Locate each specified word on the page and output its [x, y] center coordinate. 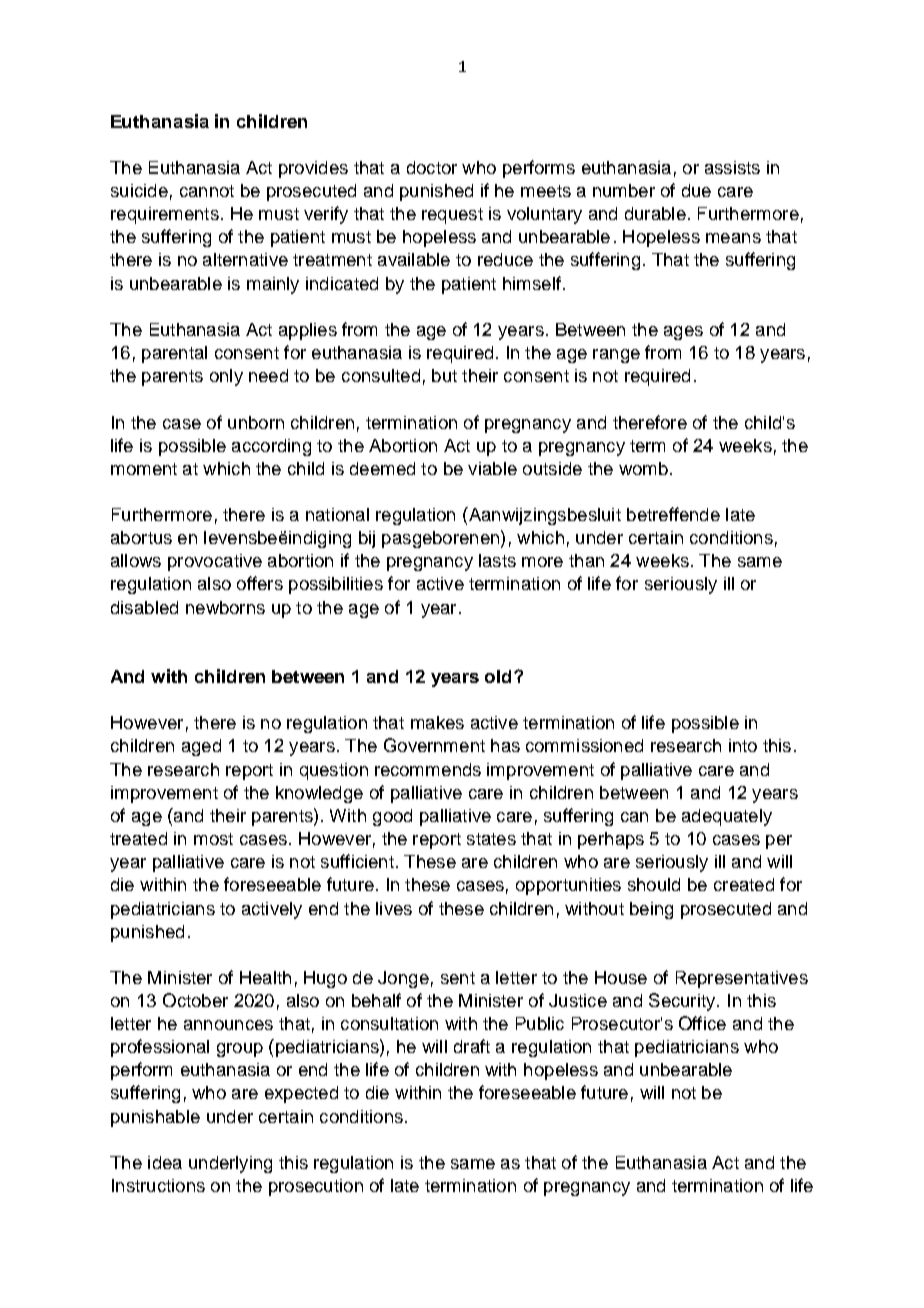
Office [702, 1023]
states [491, 839]
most [213, 839]
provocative [215, 562]
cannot [207, 191]
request [452, 216]
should [654, 884]
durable [655, 213]
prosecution [316, 1187]
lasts [497, 560]
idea [165, 1162]
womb [643, 468]
